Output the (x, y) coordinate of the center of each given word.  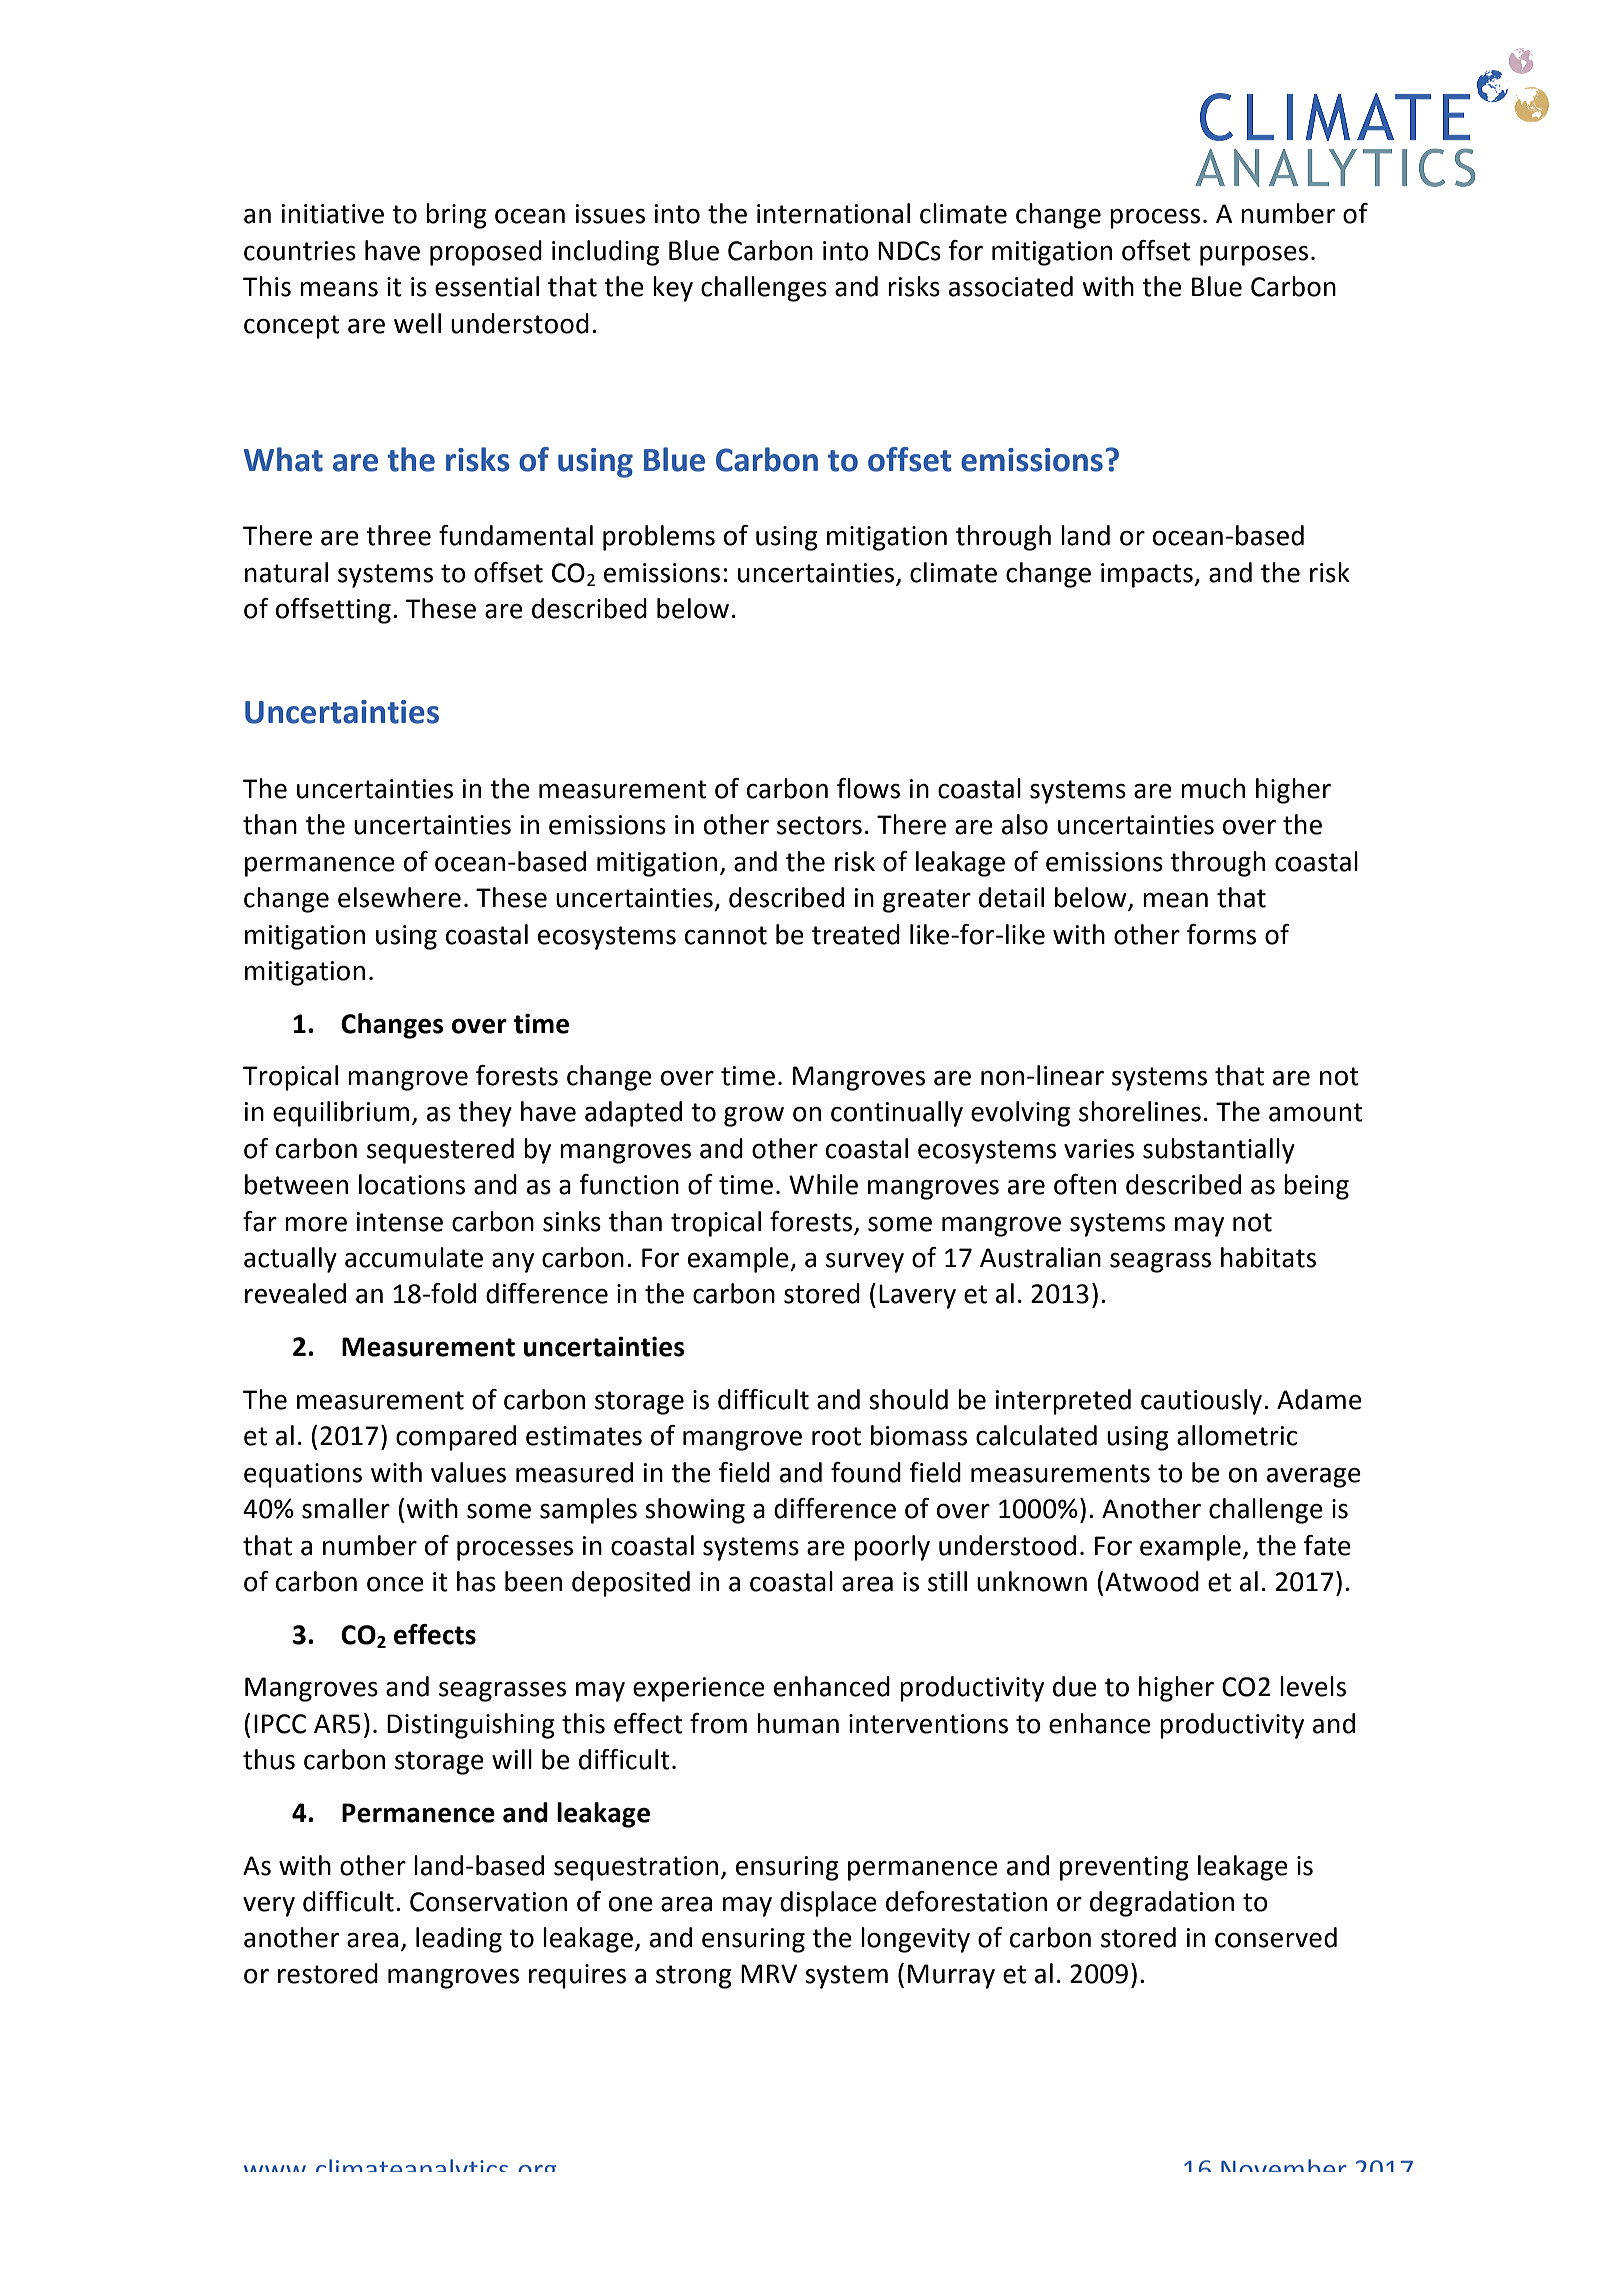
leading (459, 1940)
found (866, 1472)
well (417, 323)
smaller (346, 1508)
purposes (1254, 255)
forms (1221, 934)
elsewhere (399, 897)
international (833, 213)
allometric (1237, 1435)
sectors (819, 825)
